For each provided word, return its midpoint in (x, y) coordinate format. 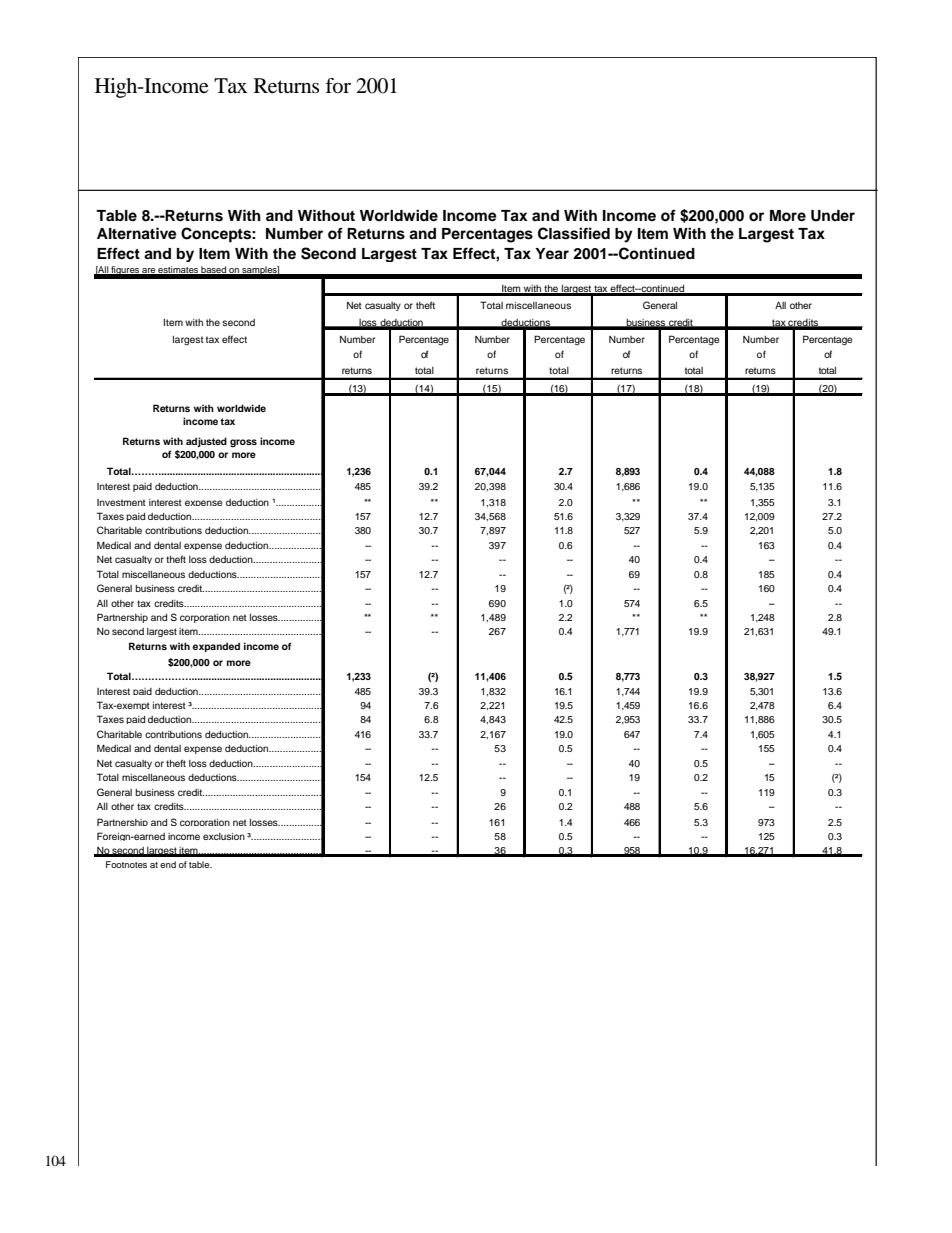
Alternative (137, 233)
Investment (121, 502)
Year (552, 254)
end (168, 864)
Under (833, 216)
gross (243, 443)
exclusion (224, 836)
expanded (216, 647)
